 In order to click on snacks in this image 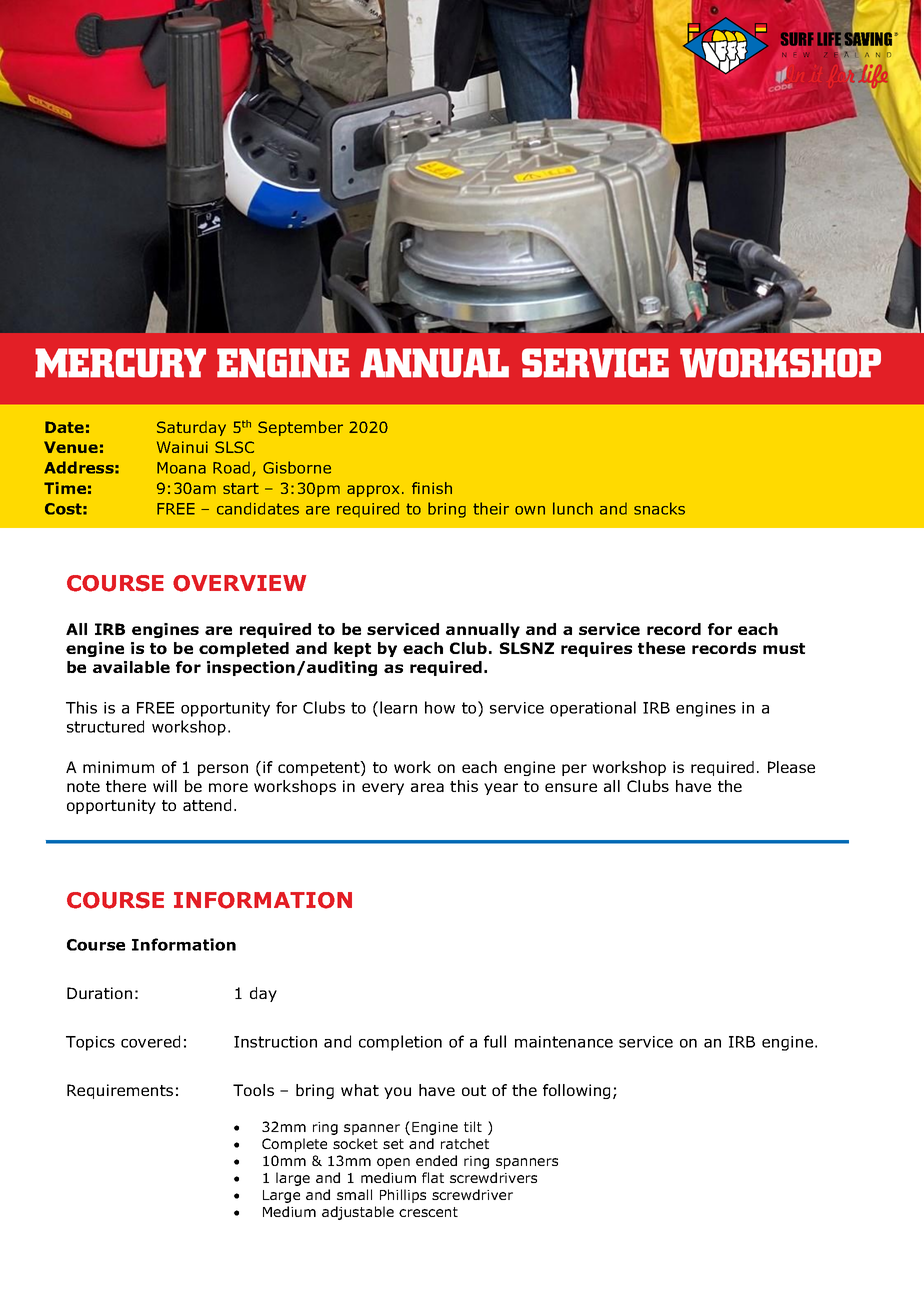, I will do `click(659, 508)`.
